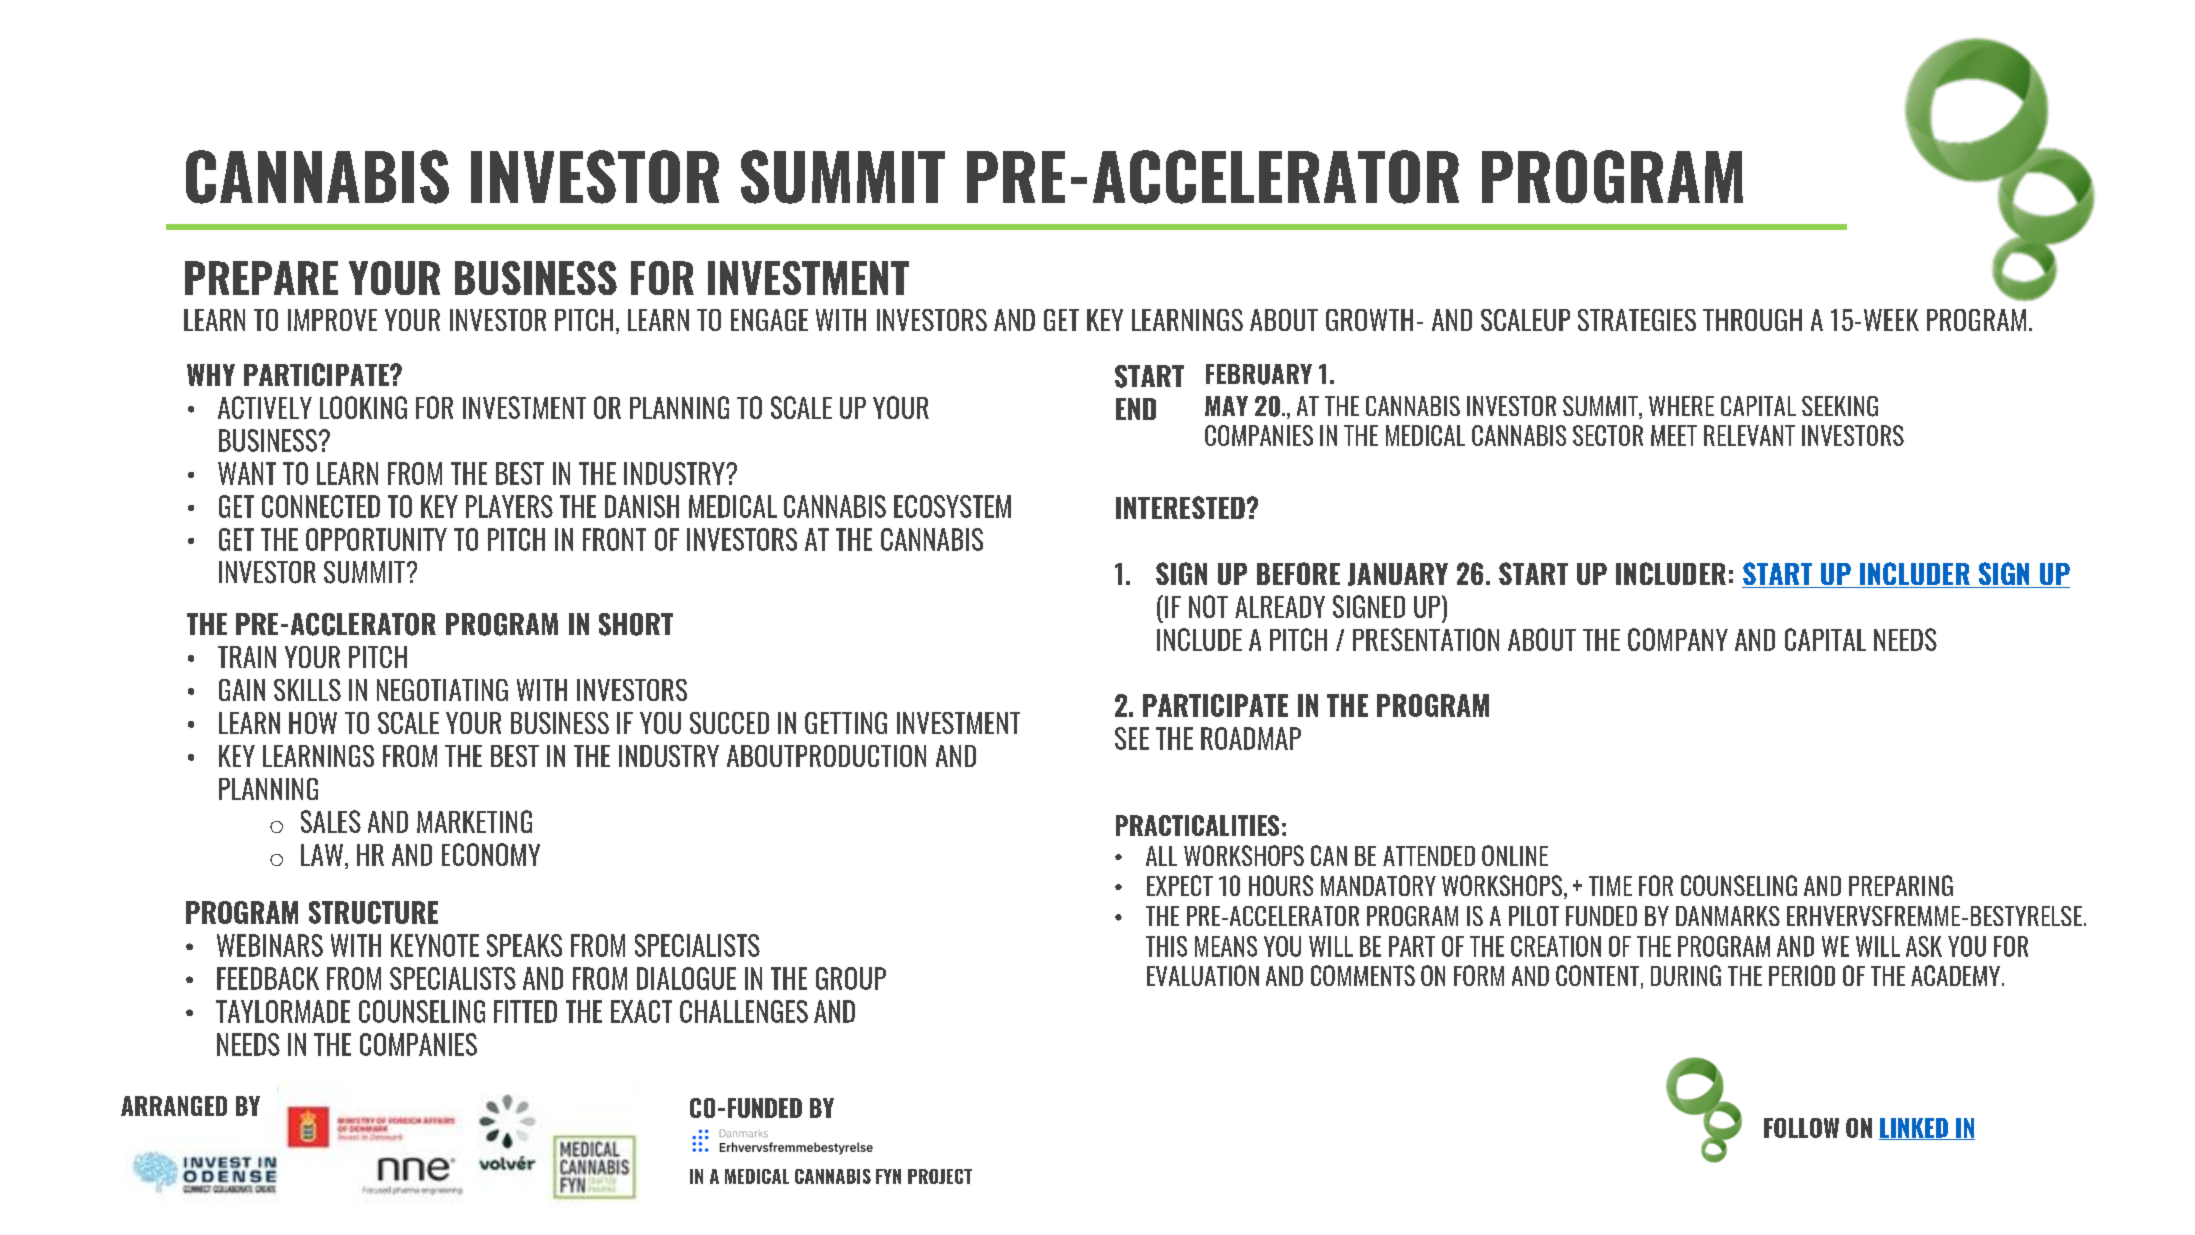 The height and width of the screenshot is (1235, 2195). Describe the element at coordinates (1251, 738) in the screenshot. I see `ROADMAP` at that location.
